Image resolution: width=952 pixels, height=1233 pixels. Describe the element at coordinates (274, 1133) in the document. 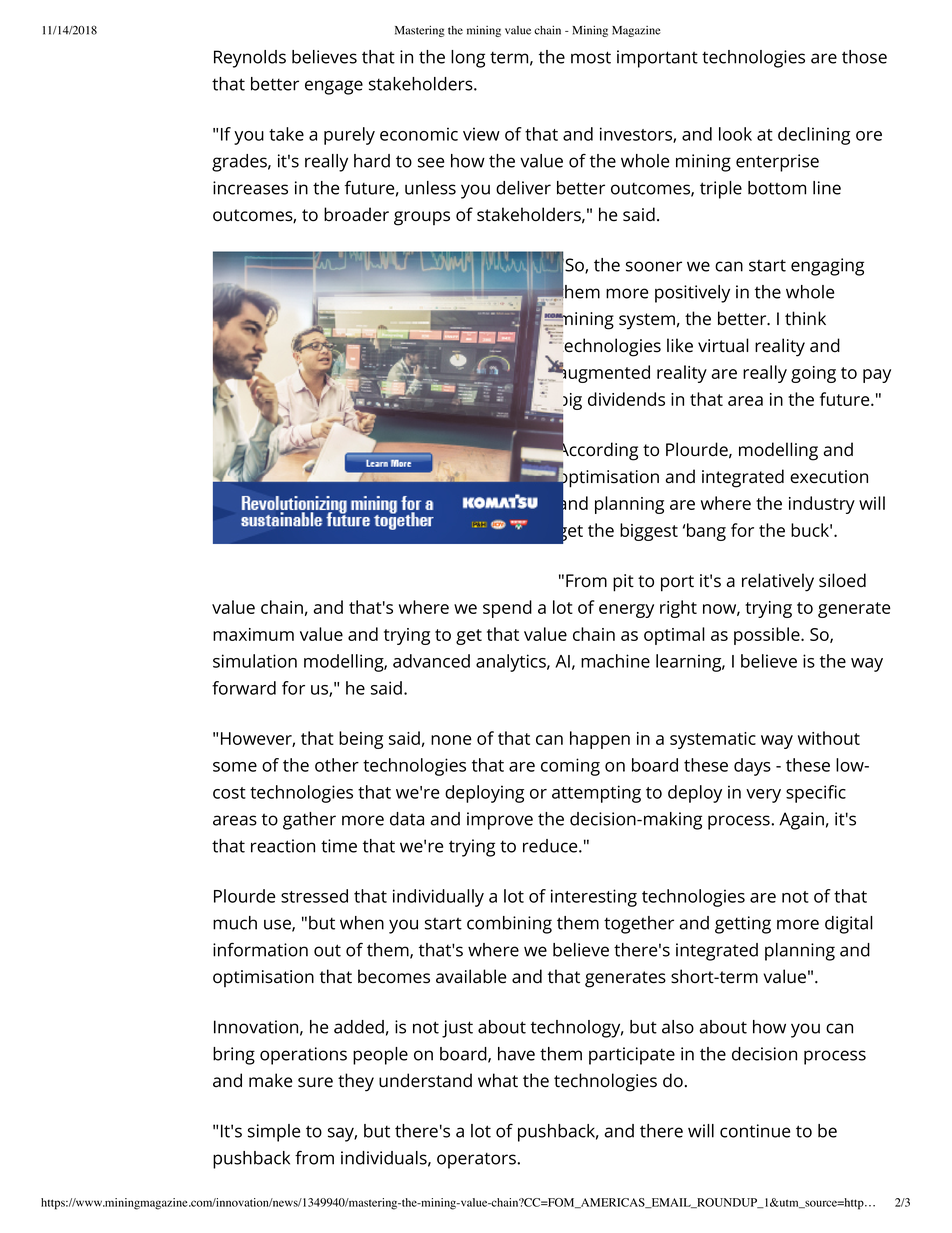

I see `simple` at that location.
